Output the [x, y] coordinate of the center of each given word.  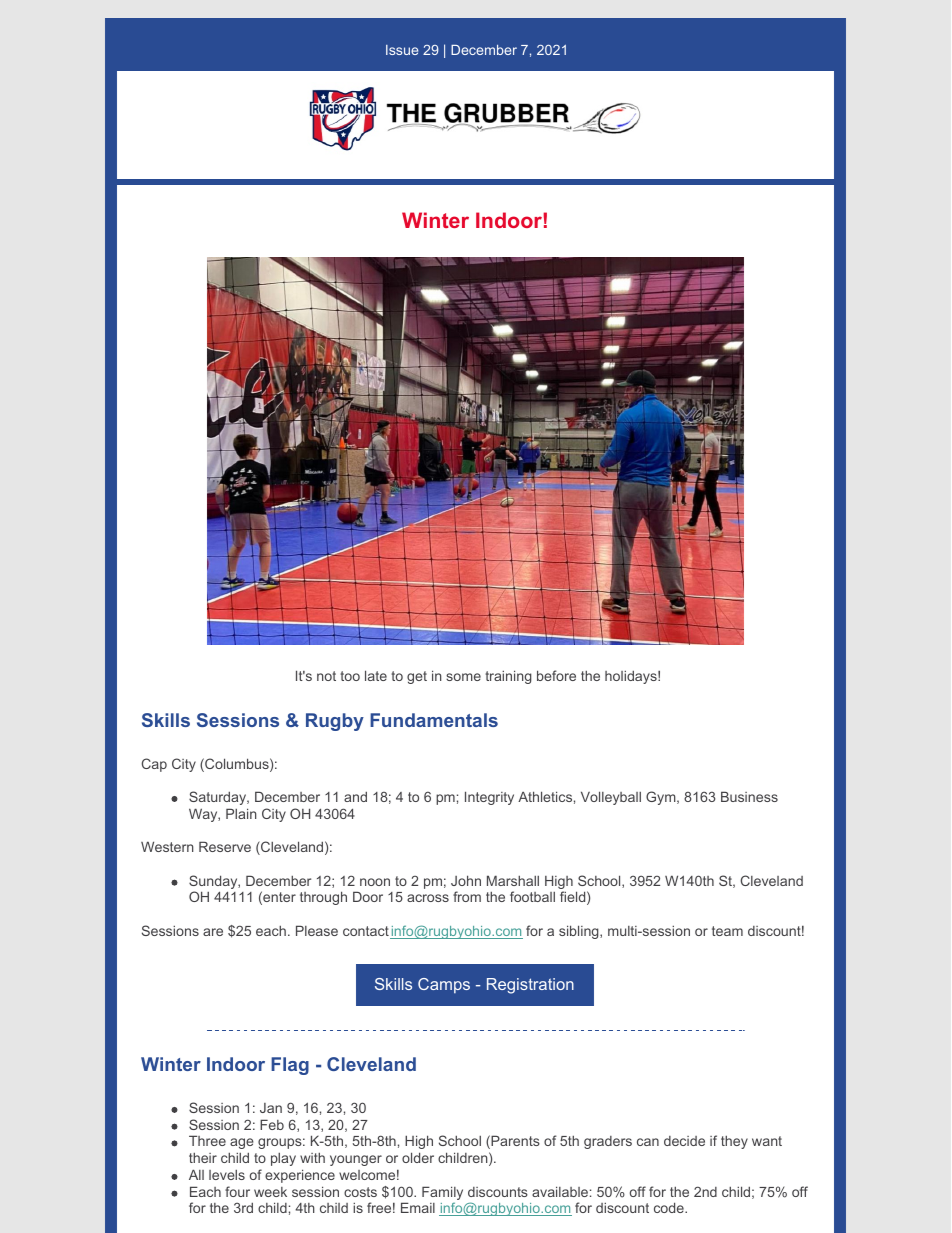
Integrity [489, 798]
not [326, 676]
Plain [241, 813]
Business [749, 796]
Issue [402, 50]
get [417, 677]
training [508, 677]
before [556, 675]
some [463, 677]
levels [227, 1175]
